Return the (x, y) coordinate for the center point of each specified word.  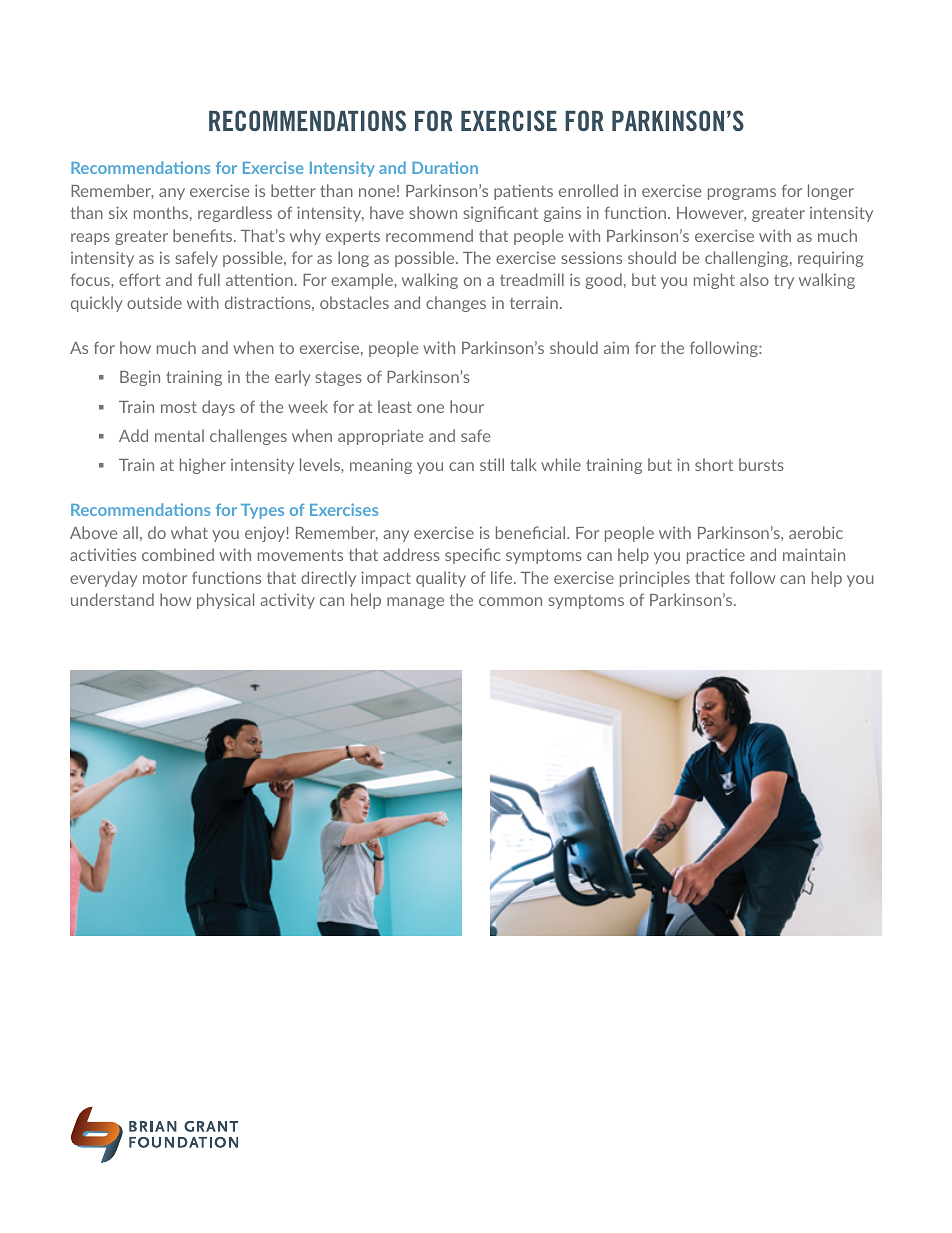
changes (456, 304)
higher (203, 466)
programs (742, 194)
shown (433, 212)
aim (616, 347)
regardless (235, 214)
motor (165, 578)
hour (467, 406)
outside (154, 302)
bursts (761, 464)
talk (523, 464)
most (179, 407)
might (714, 281)
